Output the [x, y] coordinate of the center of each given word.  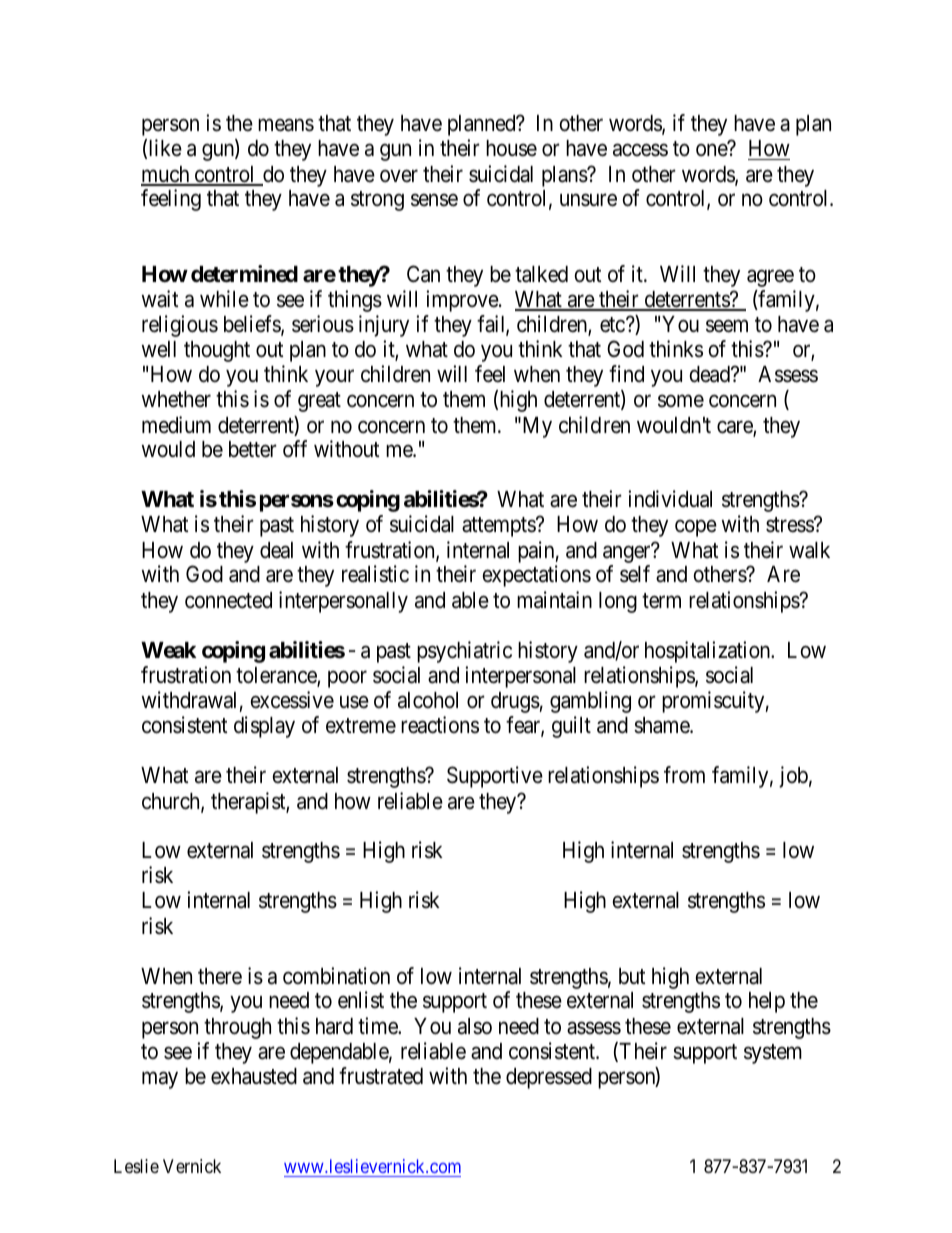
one [712, 150]
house [511, 148]
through [237, 1028]
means [286, 125]
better [253, 449]
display [264, 727]
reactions [440, 725]
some [681, 401]
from [684, 774]
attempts [499, 527]
